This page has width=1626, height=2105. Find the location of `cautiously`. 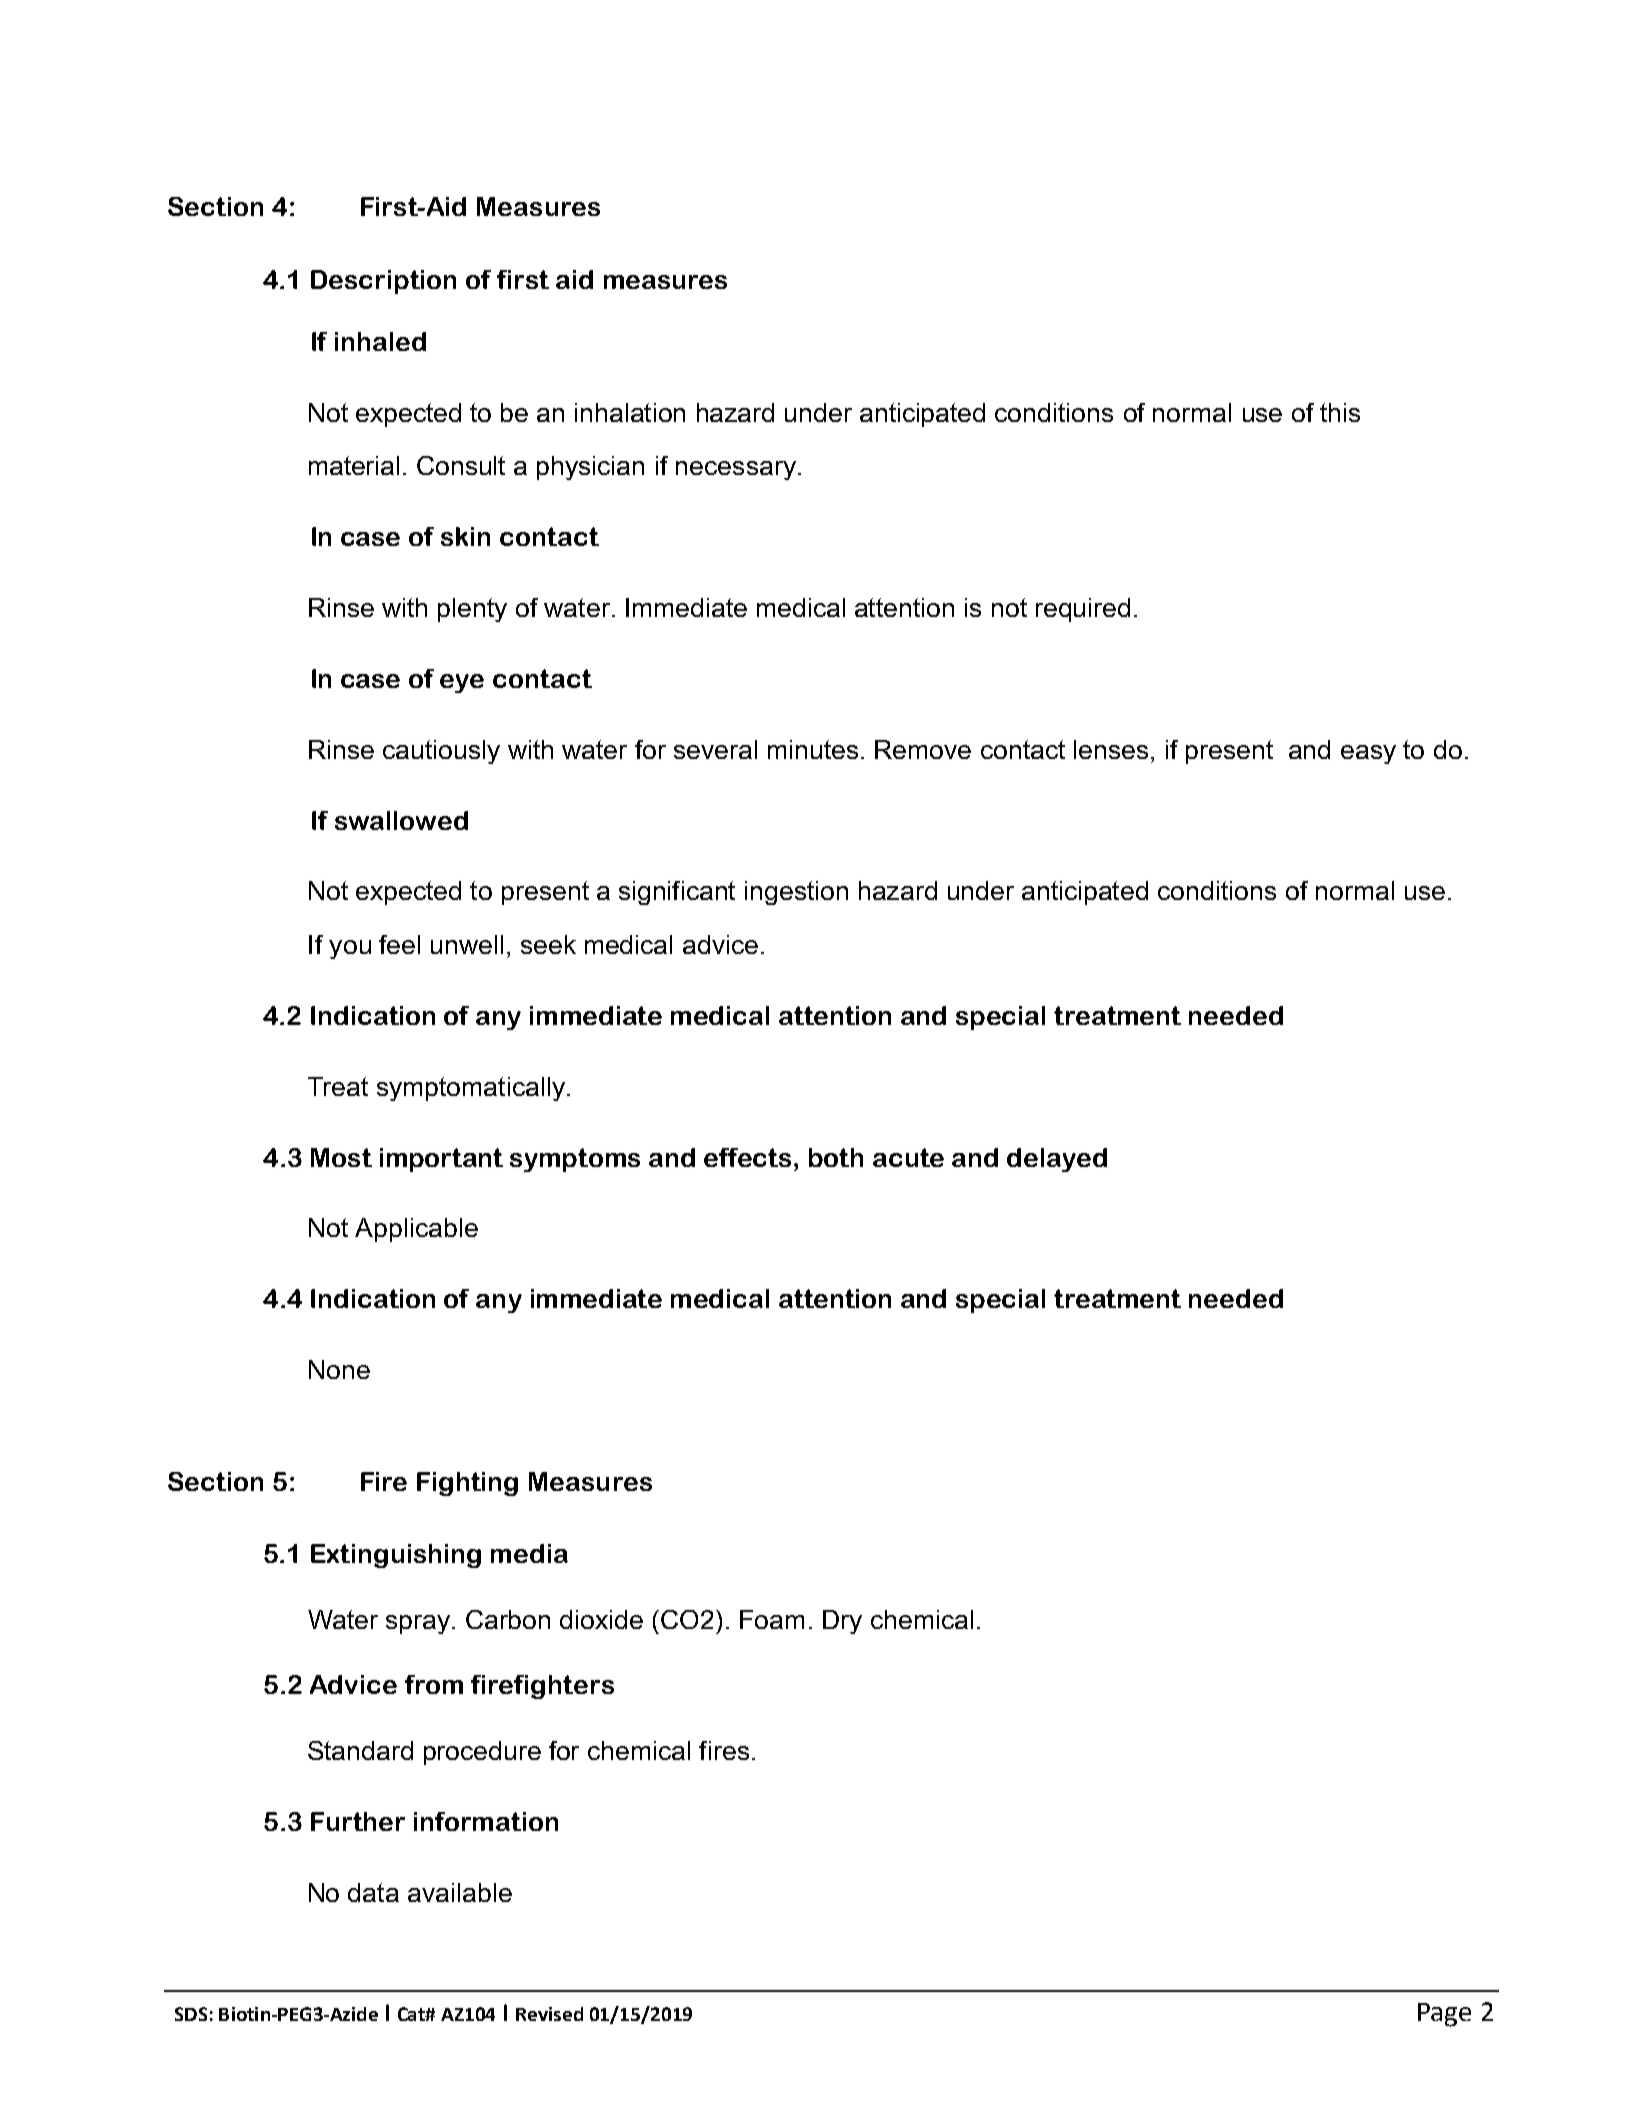

cautiously is located at coordinates (441, 752).
